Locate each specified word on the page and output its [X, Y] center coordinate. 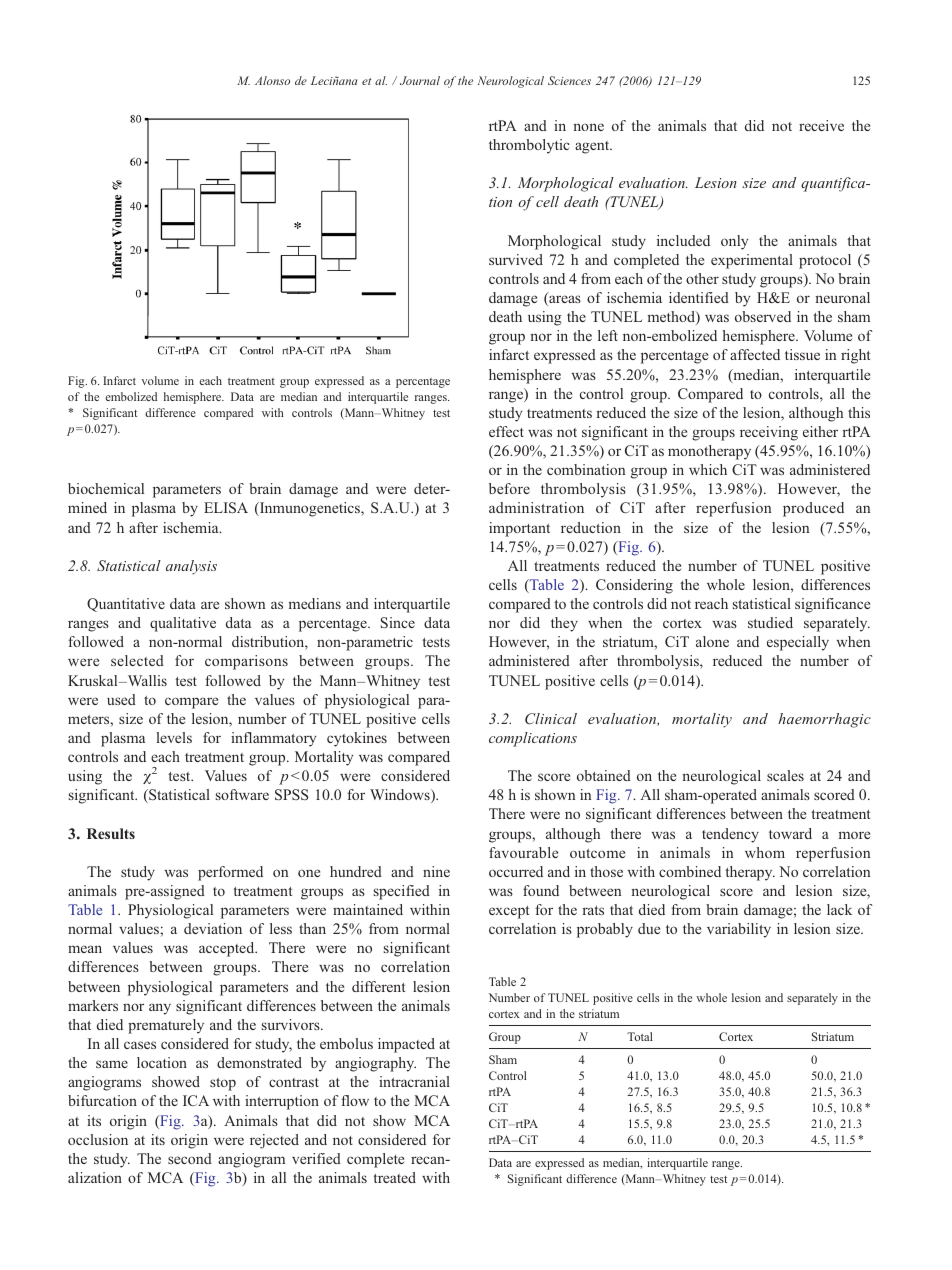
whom [765, 852]
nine [436, 871]
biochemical [106, 488]
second [190, 1158]
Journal [420, 80]
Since [398, 622]
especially [798, 643]
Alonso [272, 80]
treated [394, 1177]
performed [230, 873]
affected [755, 354]
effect [506, 431]
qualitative [183, 624]
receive [821, 125]
